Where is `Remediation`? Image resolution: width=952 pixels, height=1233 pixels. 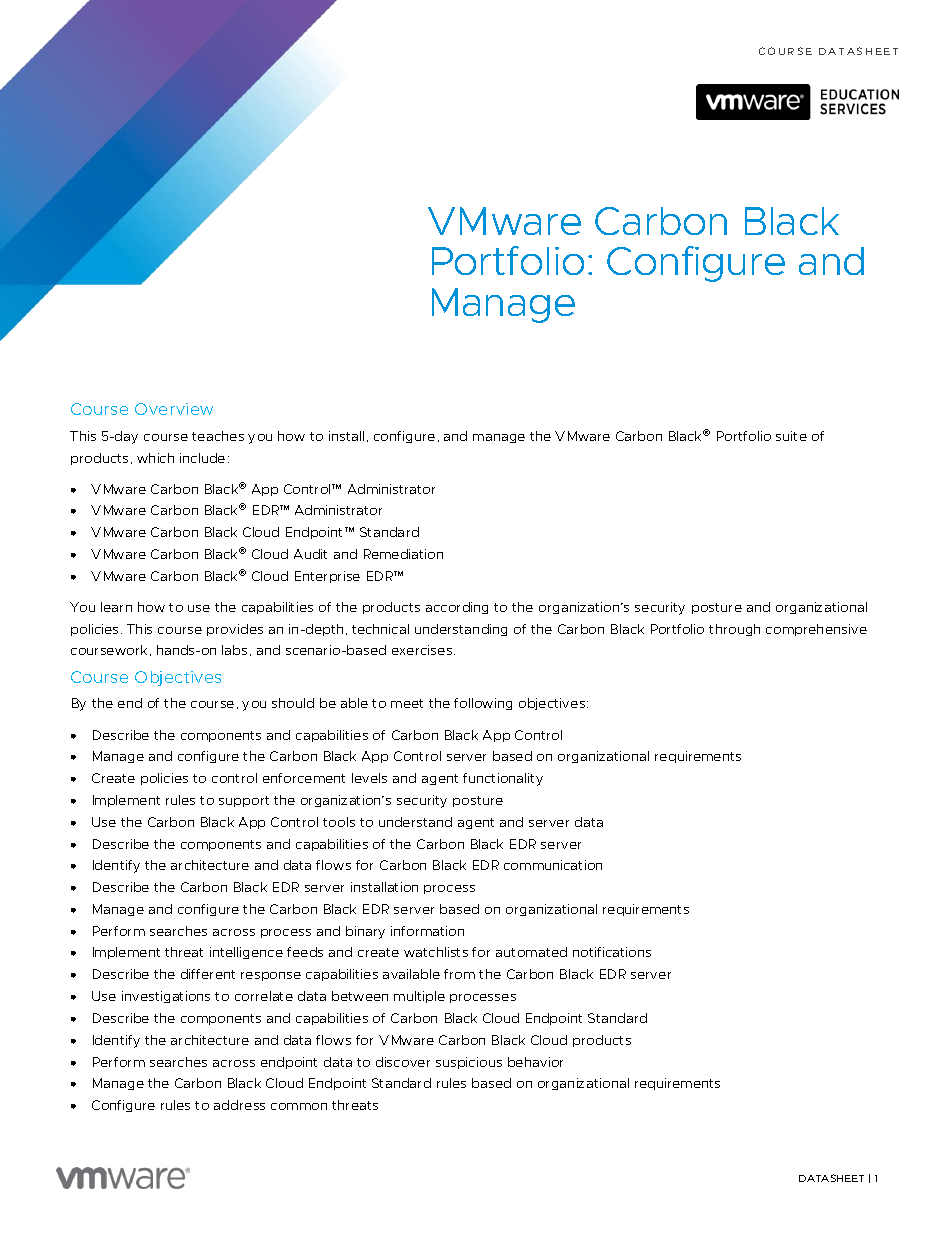
Remediation is located at coordinates (403, 554).
